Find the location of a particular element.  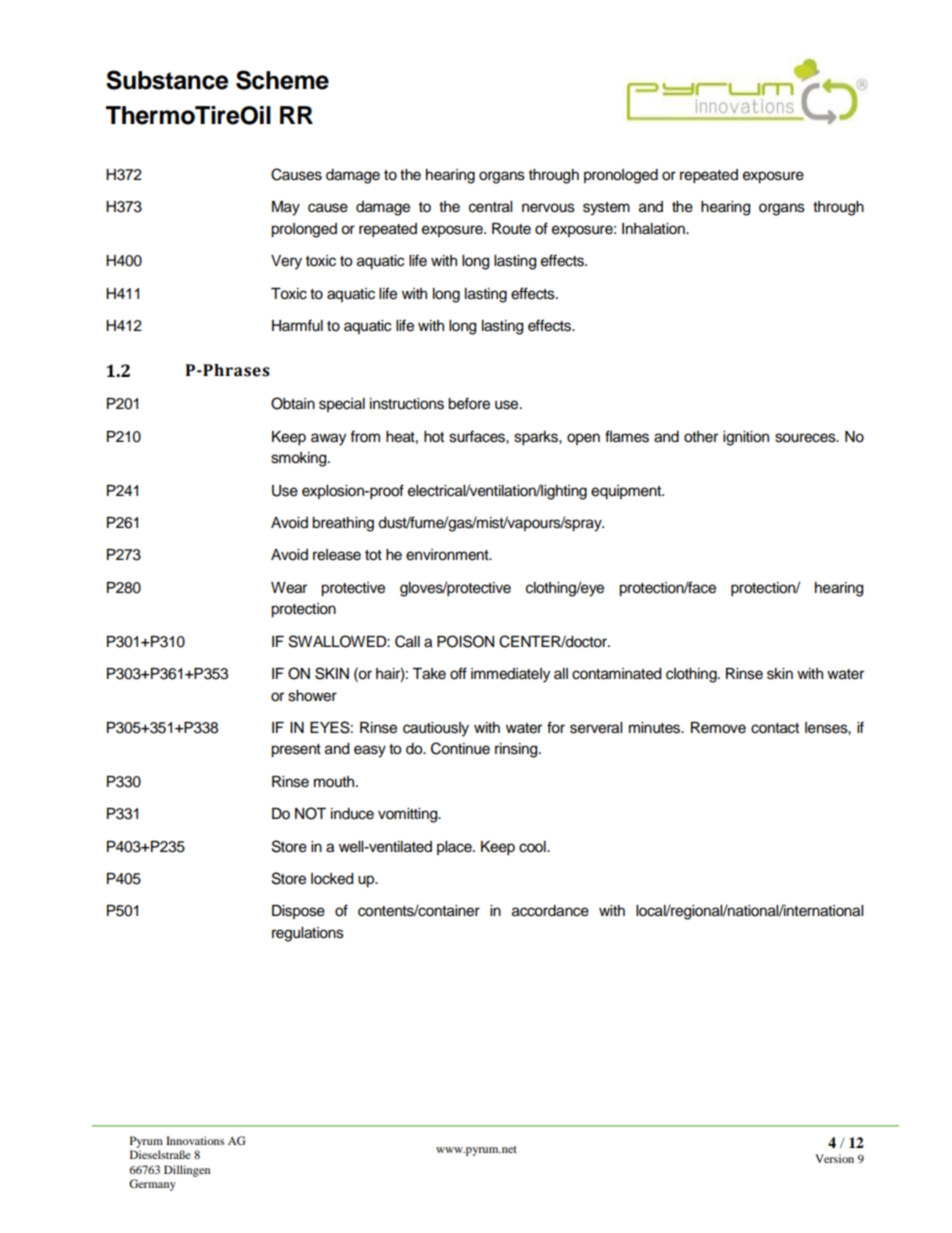

contact is located at coordinates (775, 728).
